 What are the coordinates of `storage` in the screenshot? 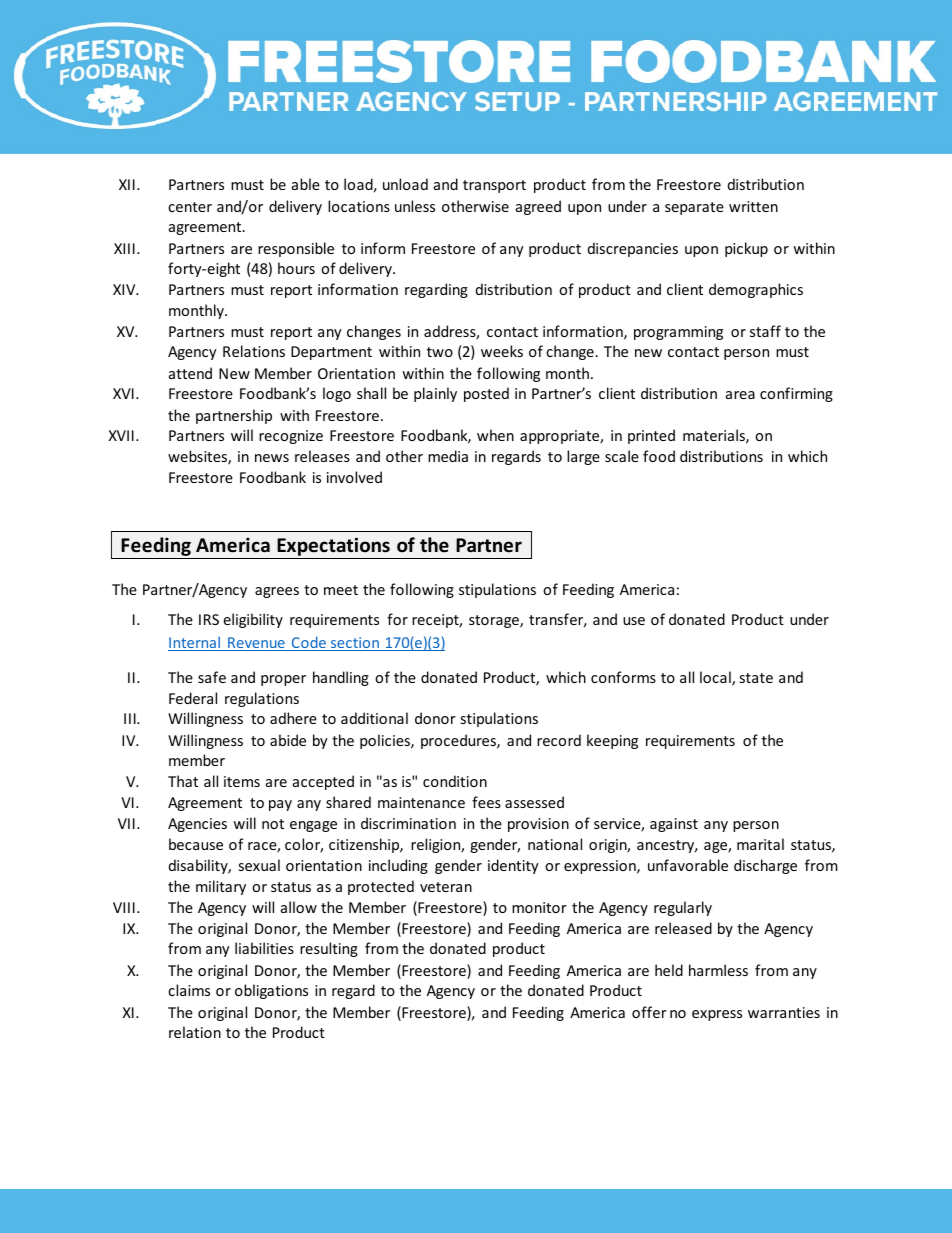 It's located at (495, 621).
